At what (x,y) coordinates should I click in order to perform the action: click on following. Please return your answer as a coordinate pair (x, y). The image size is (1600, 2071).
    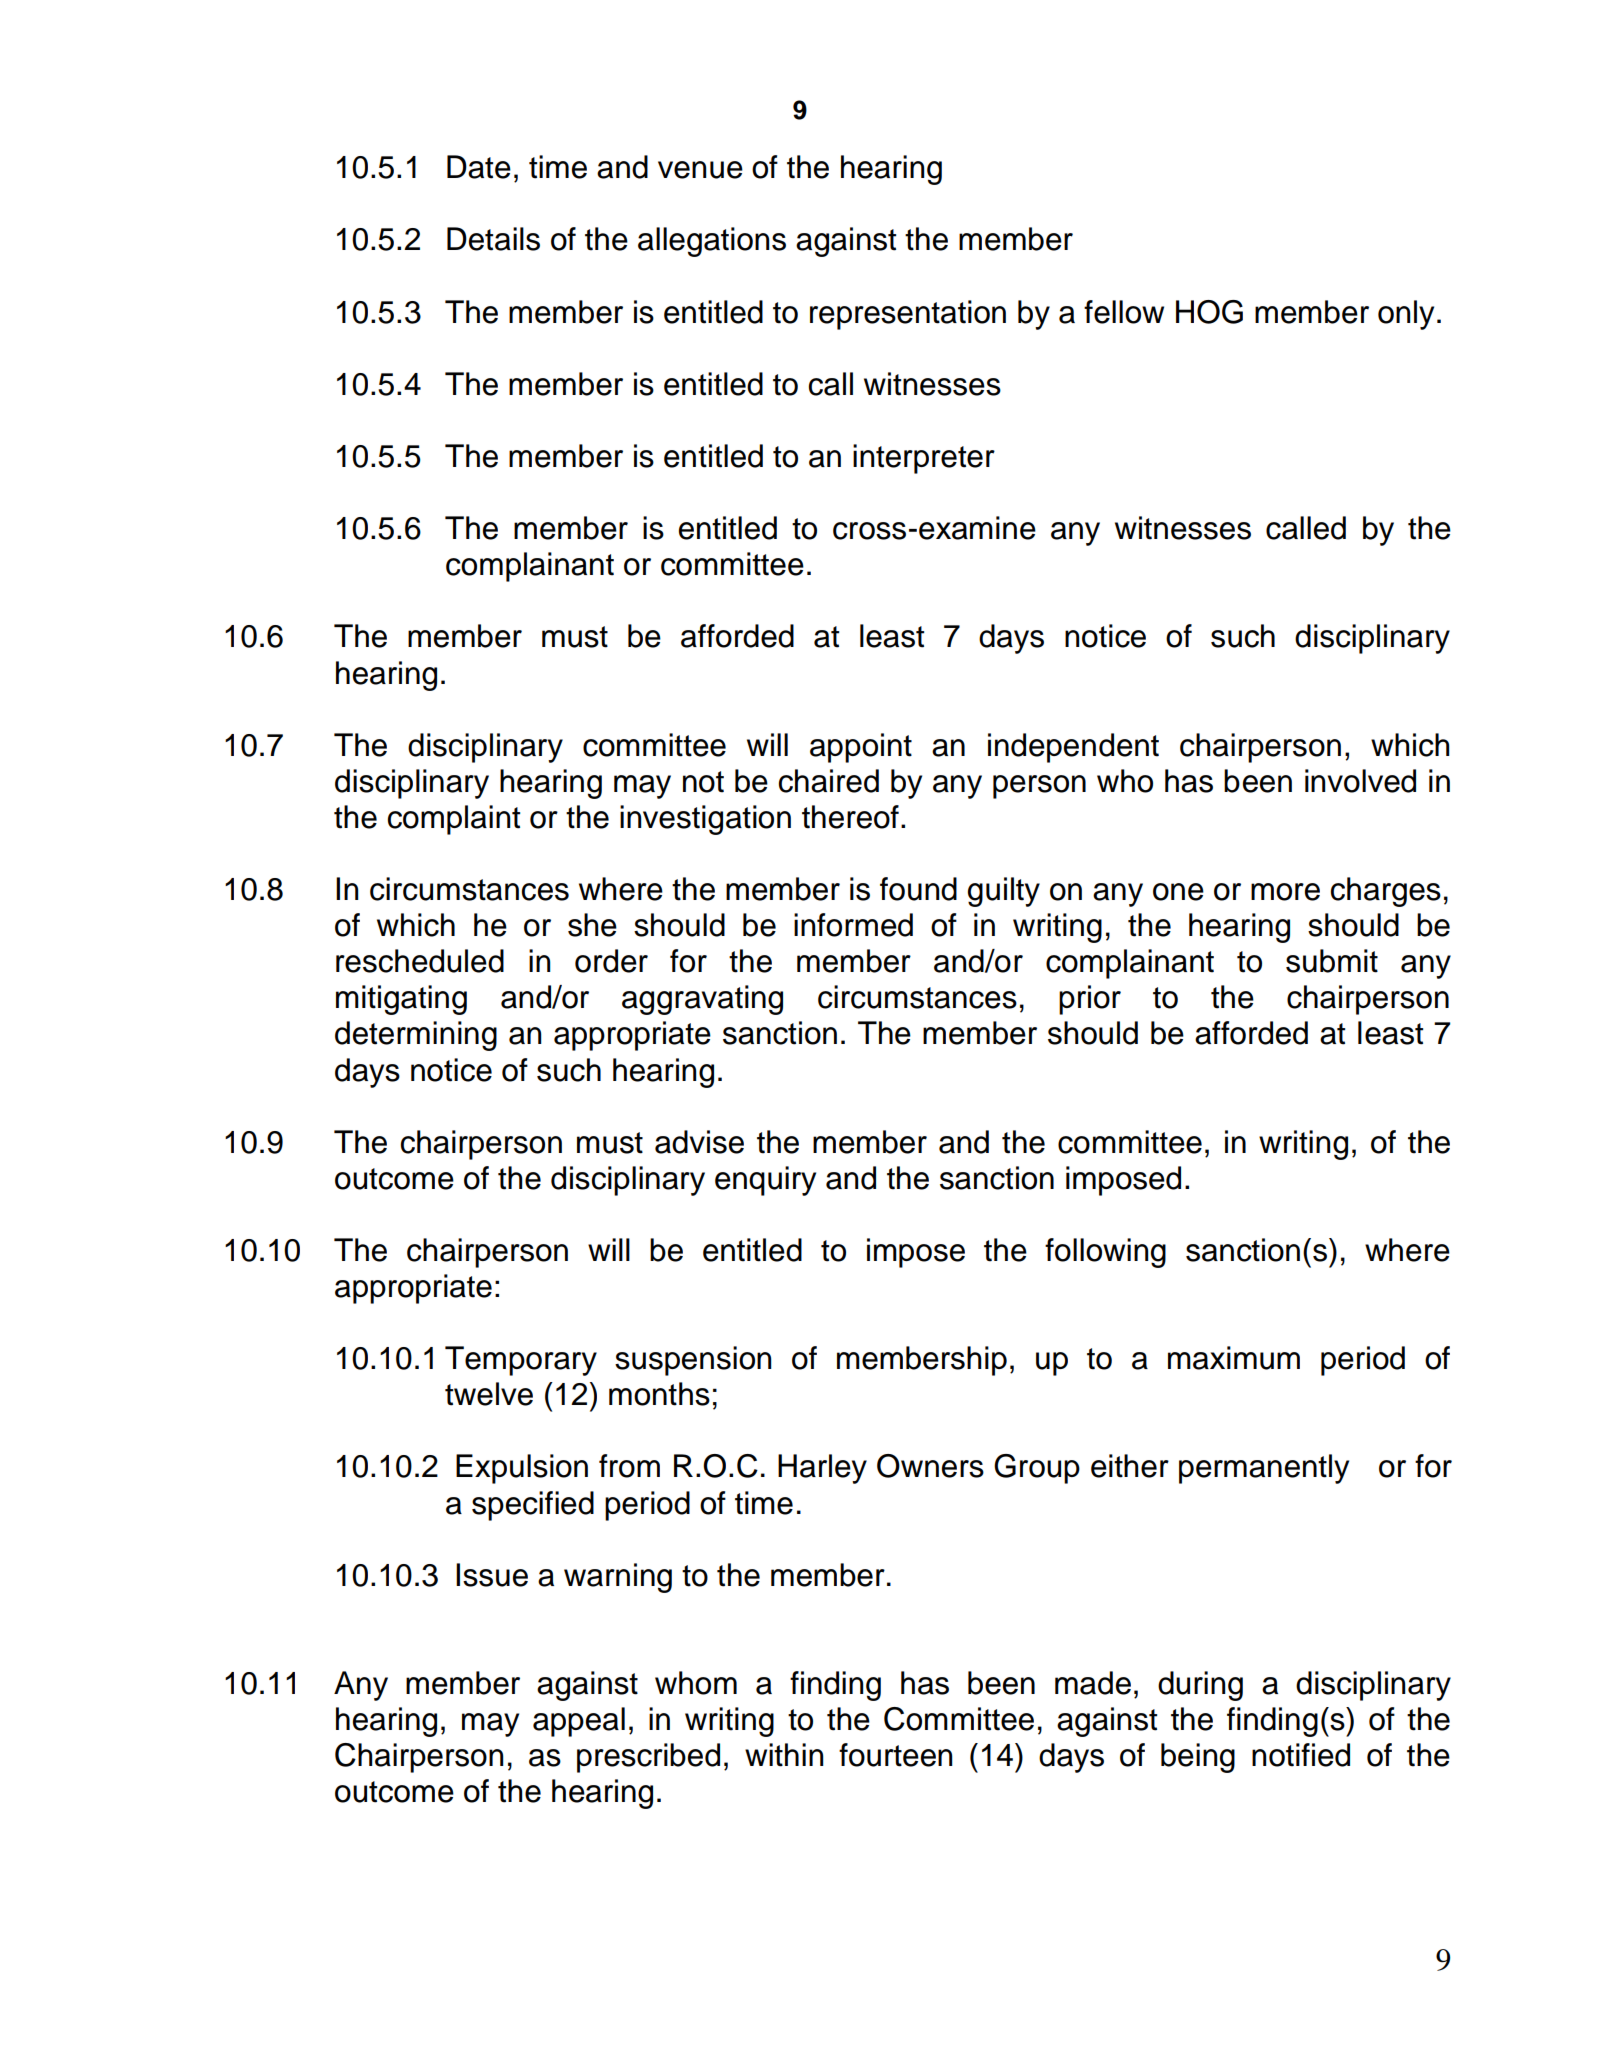
    Looking at the image, I should click on (1105, 1253).
